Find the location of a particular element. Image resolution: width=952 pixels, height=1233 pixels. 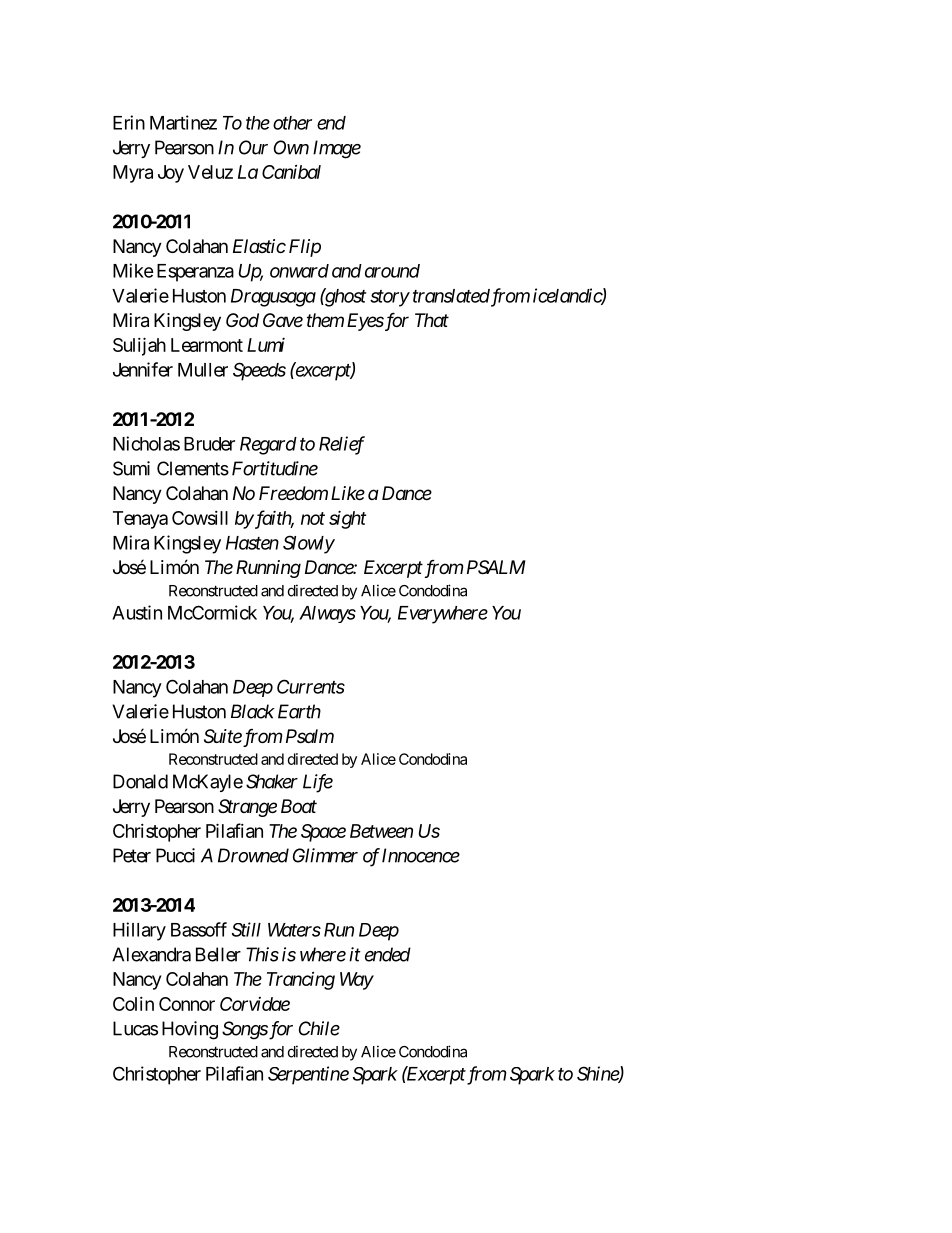

Connor is located at coordinates (187, 1004).
